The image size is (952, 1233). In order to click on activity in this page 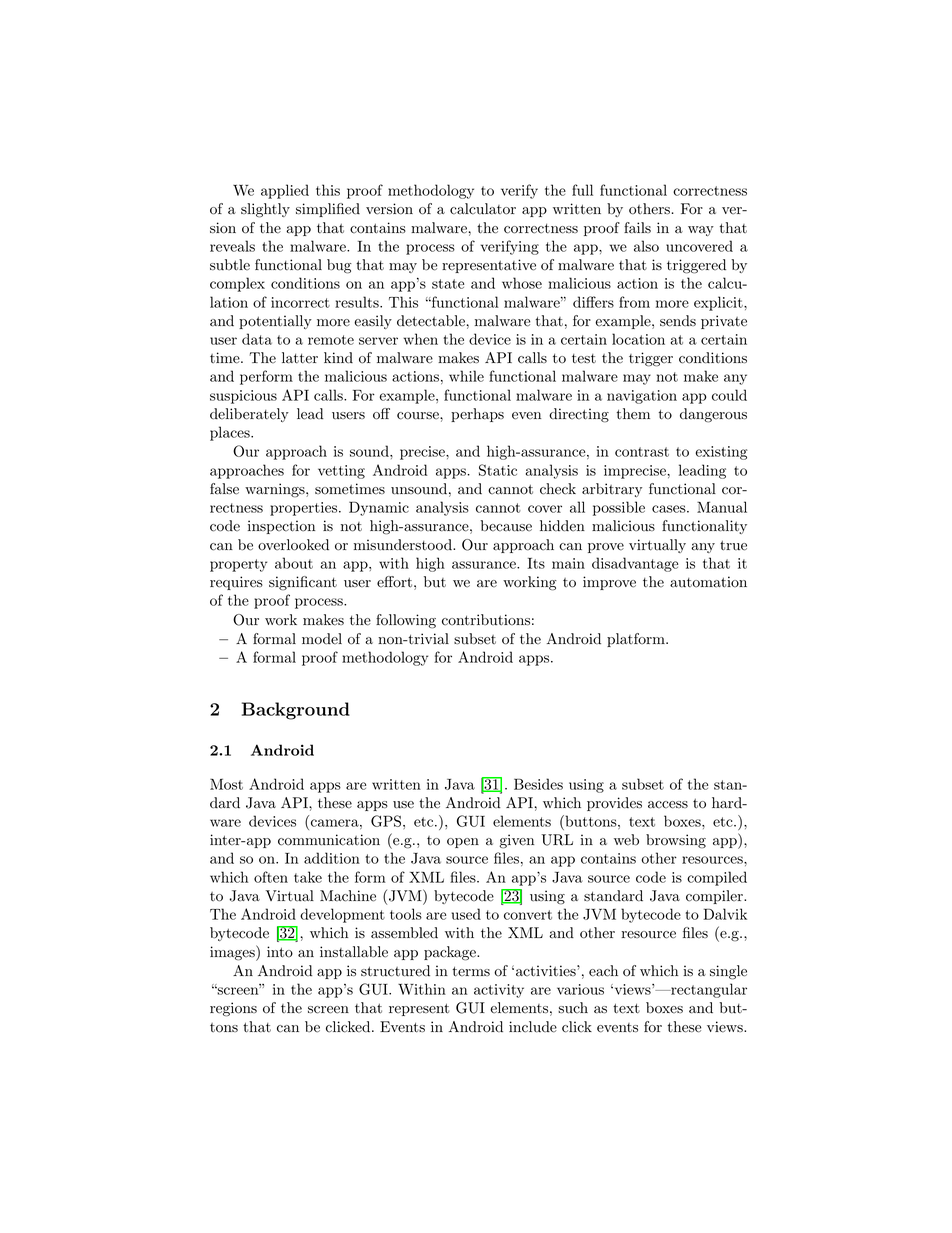, I will do `click(499, 991)`.
